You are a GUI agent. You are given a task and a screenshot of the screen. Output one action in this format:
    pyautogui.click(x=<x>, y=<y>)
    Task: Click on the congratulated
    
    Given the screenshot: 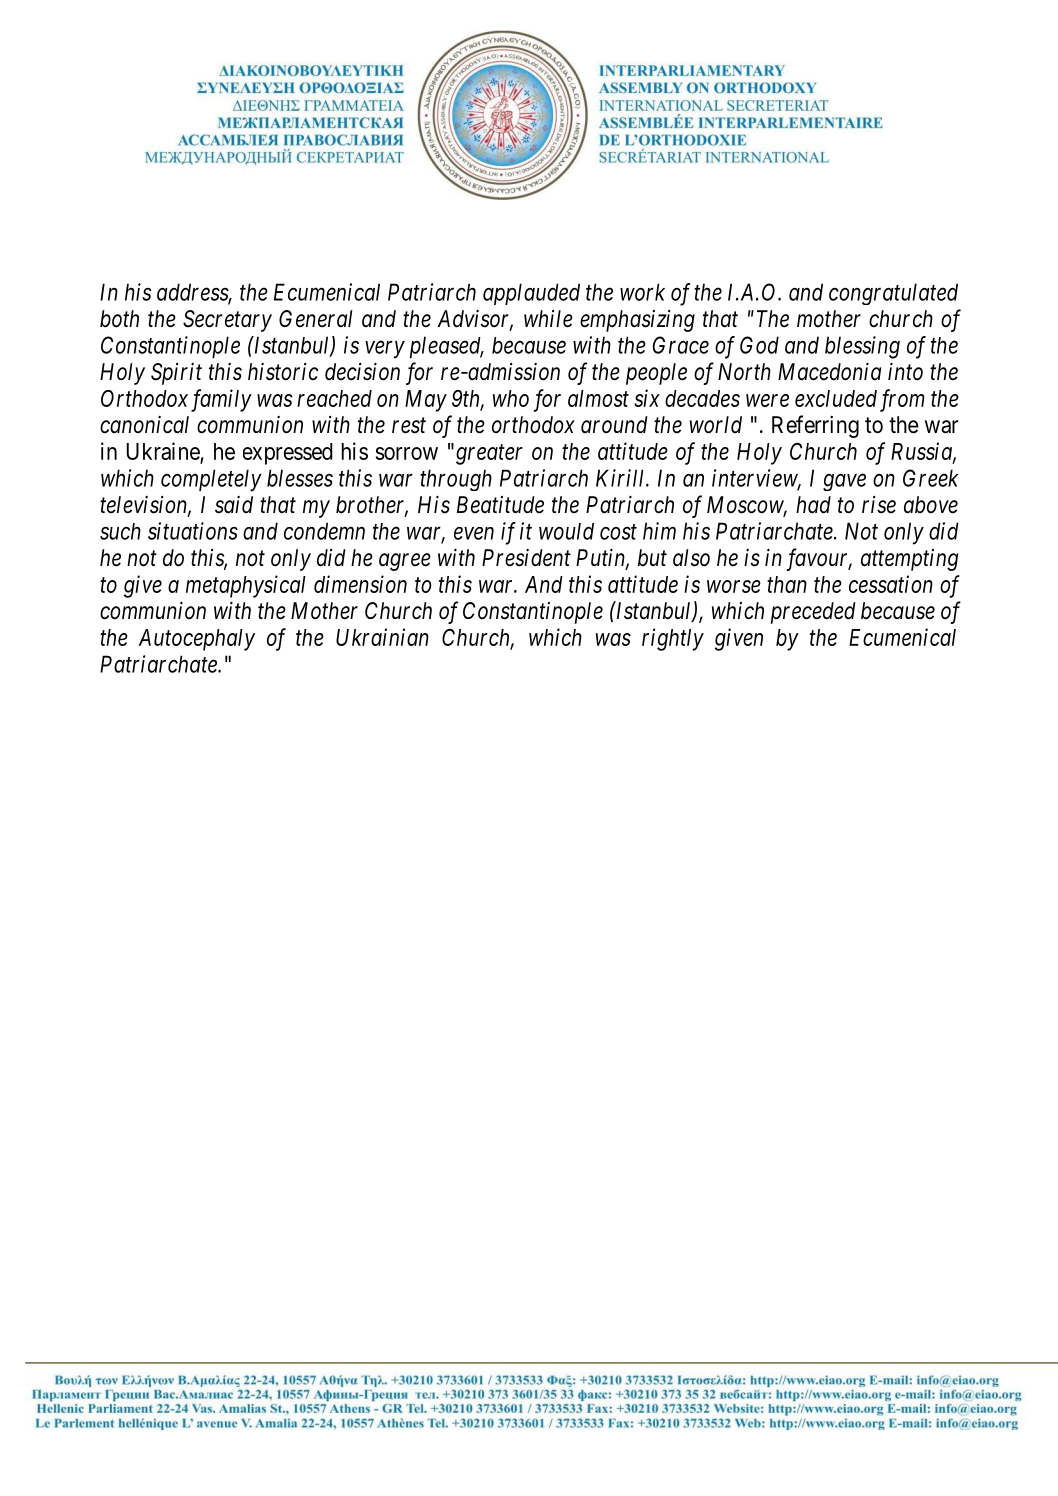 What is the action you would take?
    pyautogui.click(x=893, y=294)
